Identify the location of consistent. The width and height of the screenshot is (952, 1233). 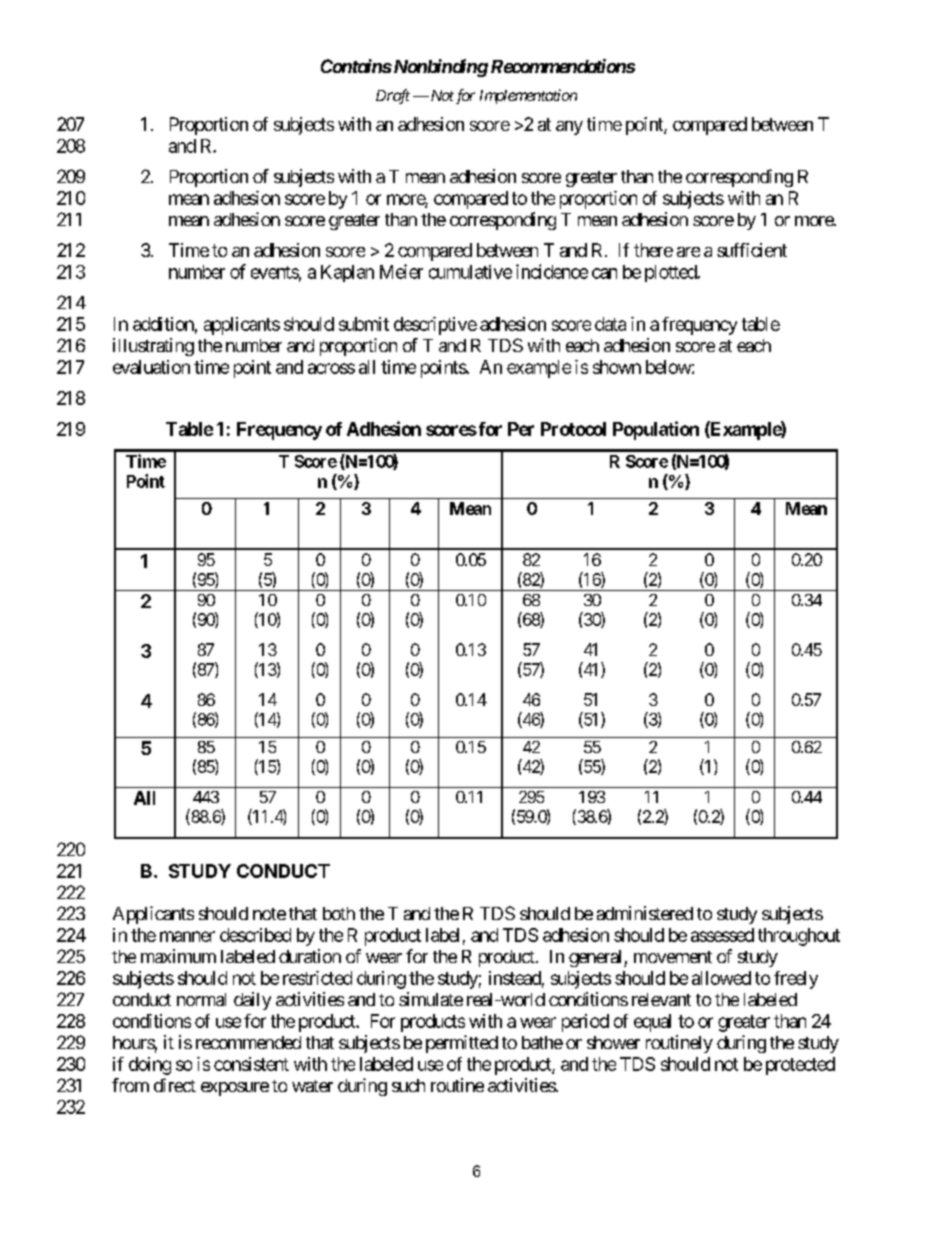
(251, 1064).
